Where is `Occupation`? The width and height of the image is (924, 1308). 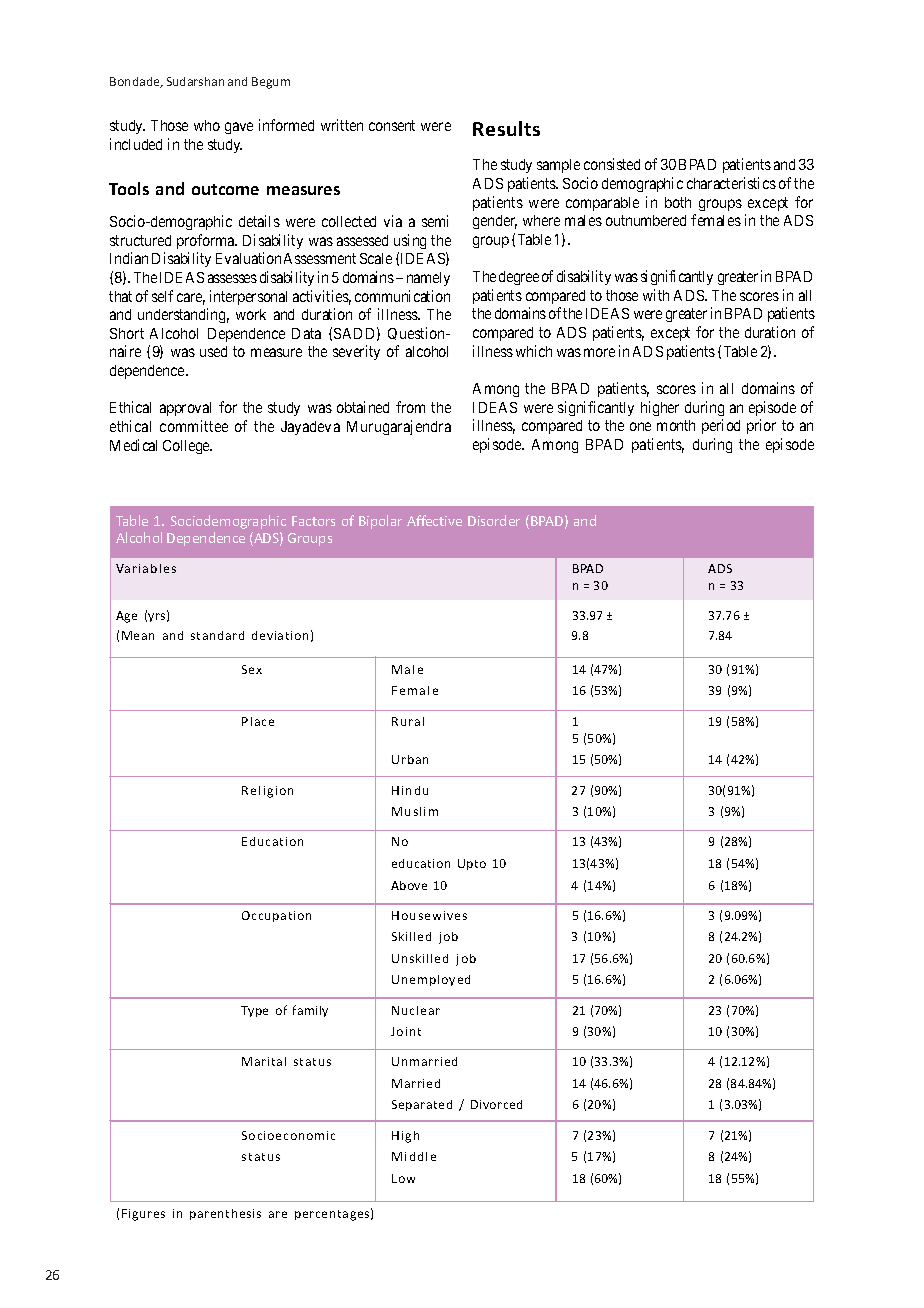
Occupation is located at coordinates (276, 916).
